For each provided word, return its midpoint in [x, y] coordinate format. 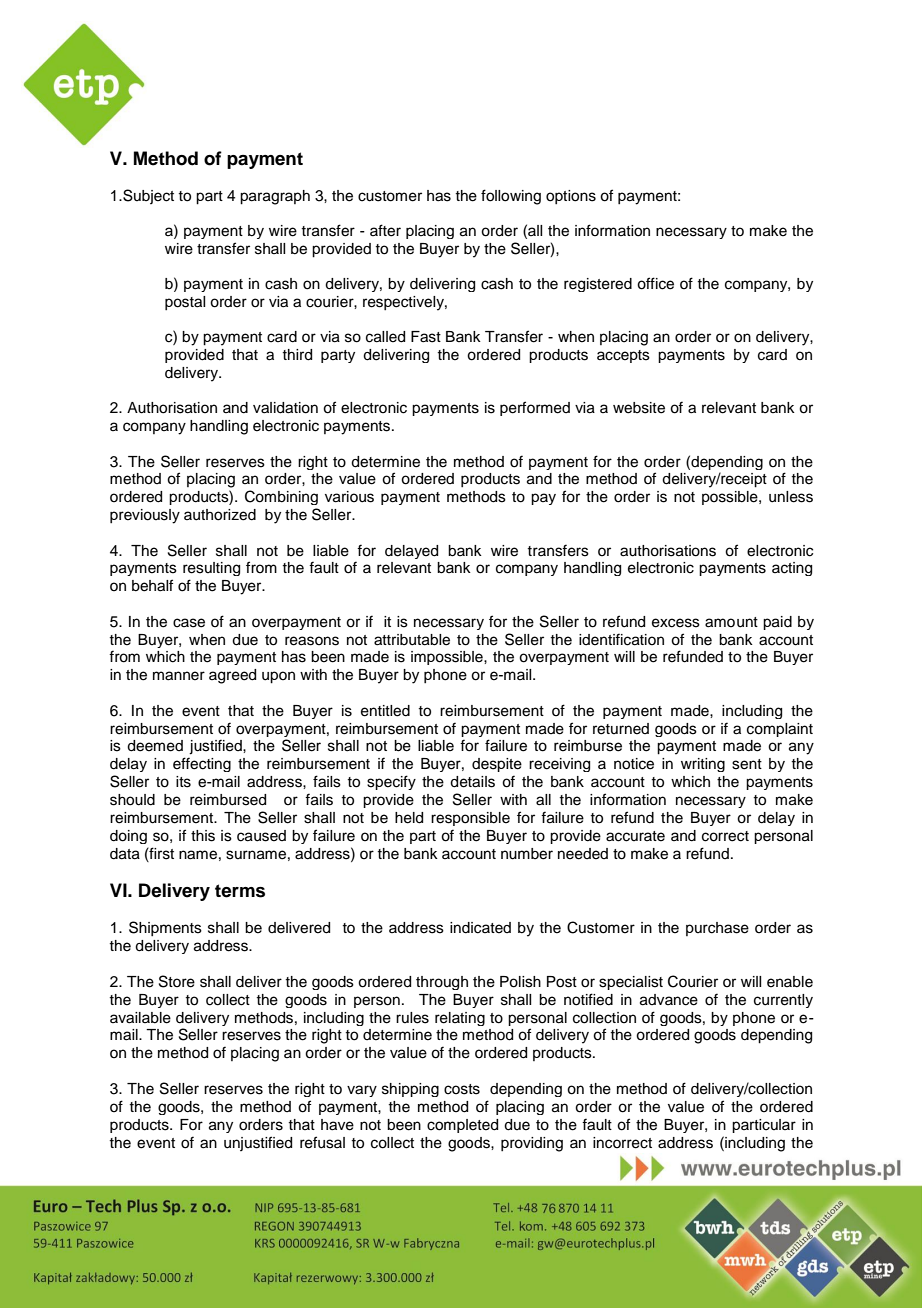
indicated [480, 928]
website [639, 408]
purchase [717, 929]
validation [285, 408]
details [472, 782]
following [511, 197]
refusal [322, 1142]
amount [731, 622]
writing [703, 765]
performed [535, 408]
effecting [202, 764]
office [655, 283]
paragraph [275, 197]
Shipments [165, 928]
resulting [211, 569]
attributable [412, 640]
